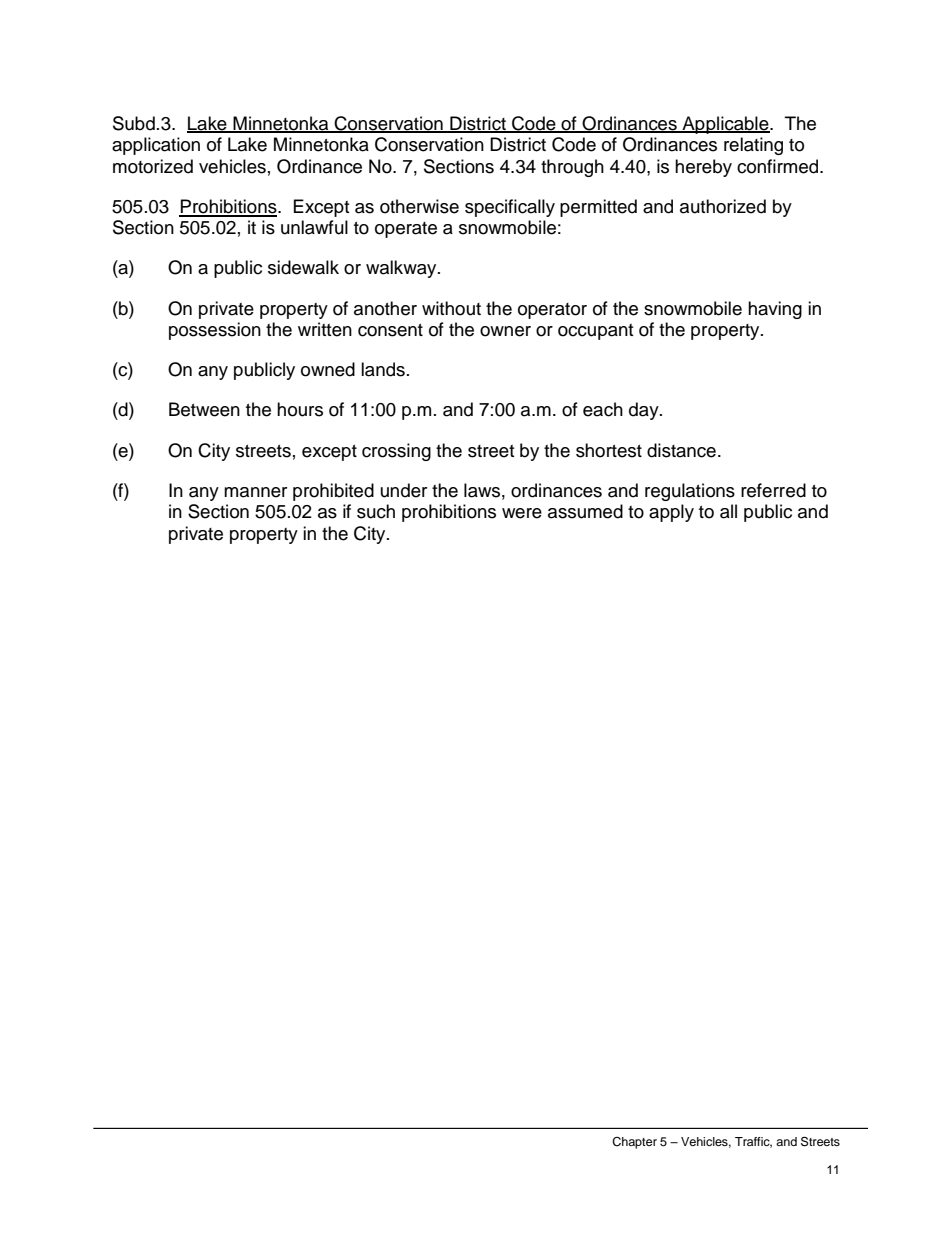 The height and width of the image is (1233, 952). Describe the element at coordinates (419, 206) in the image. I see `otherwise` at that location.
